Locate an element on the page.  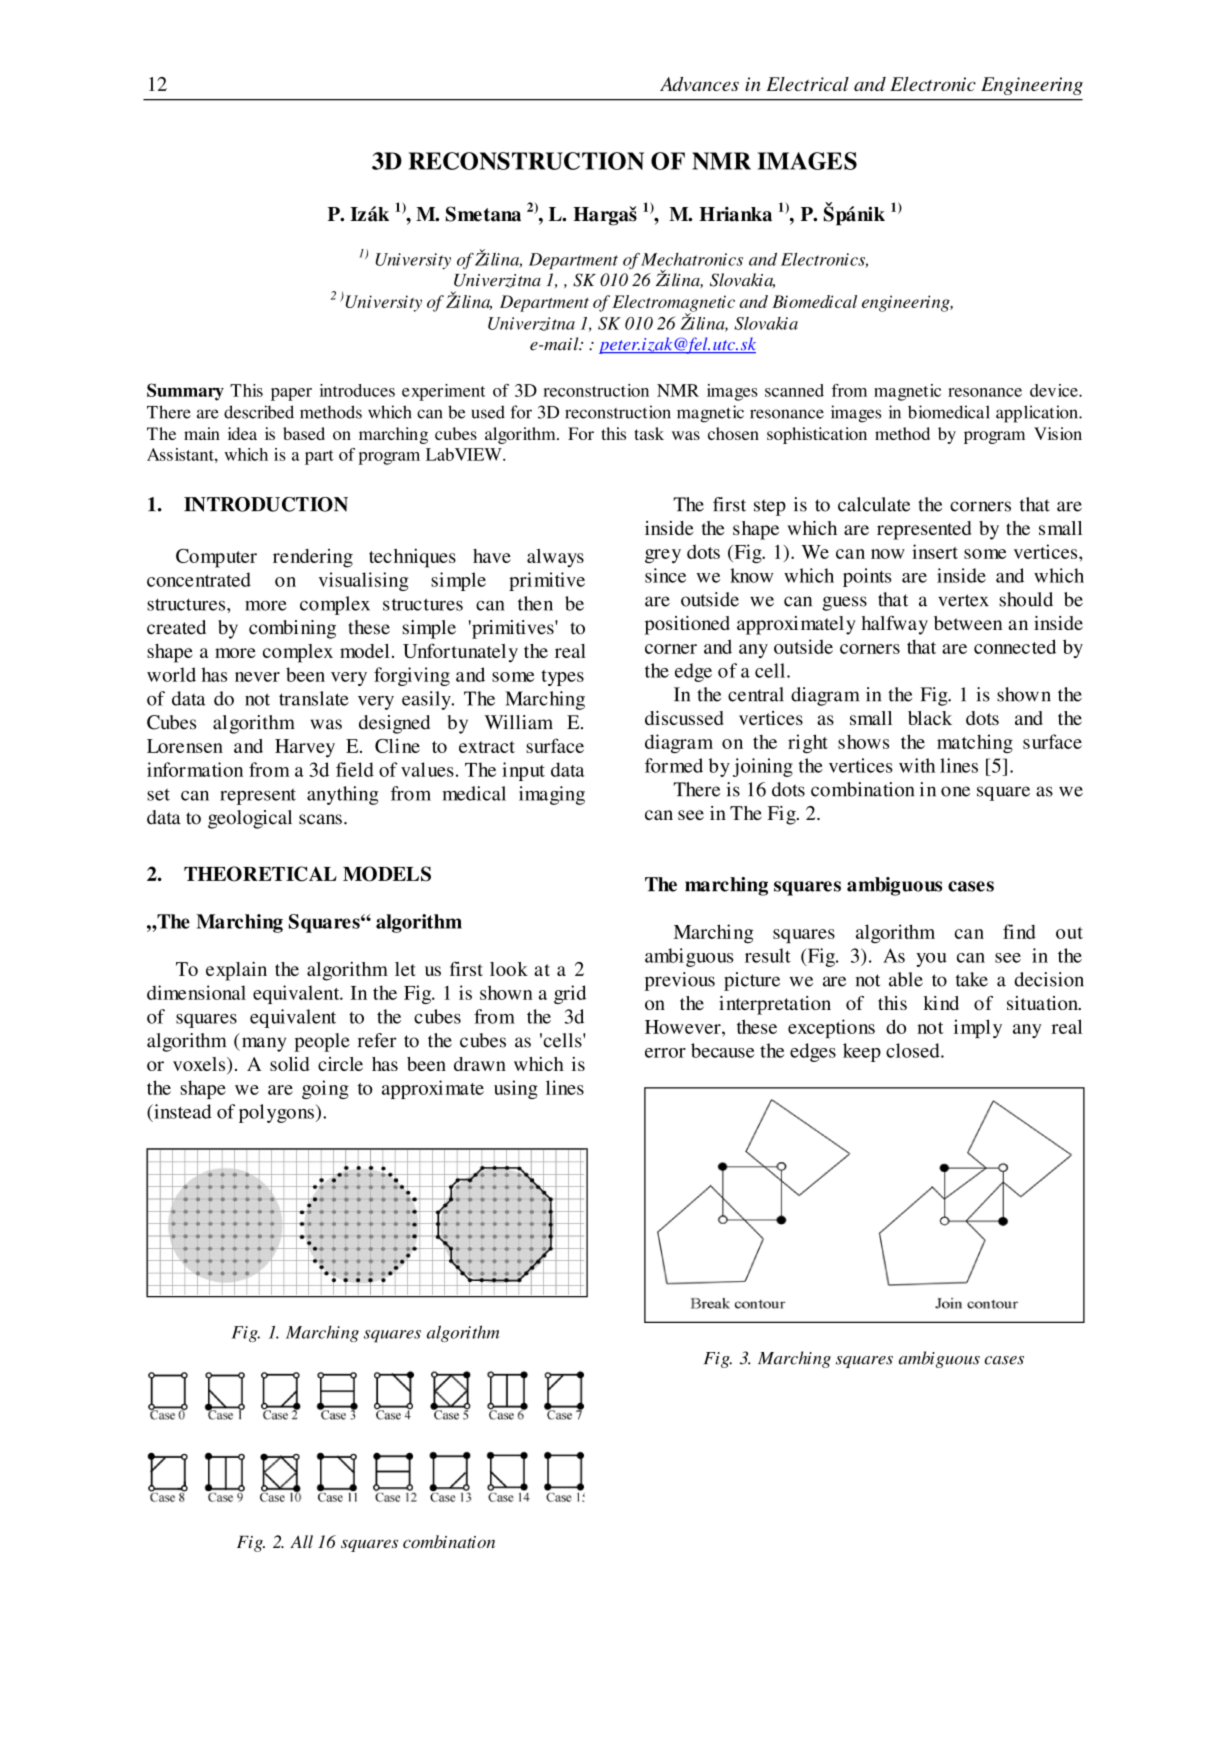
solid is located at coordinates (290, 1064).
